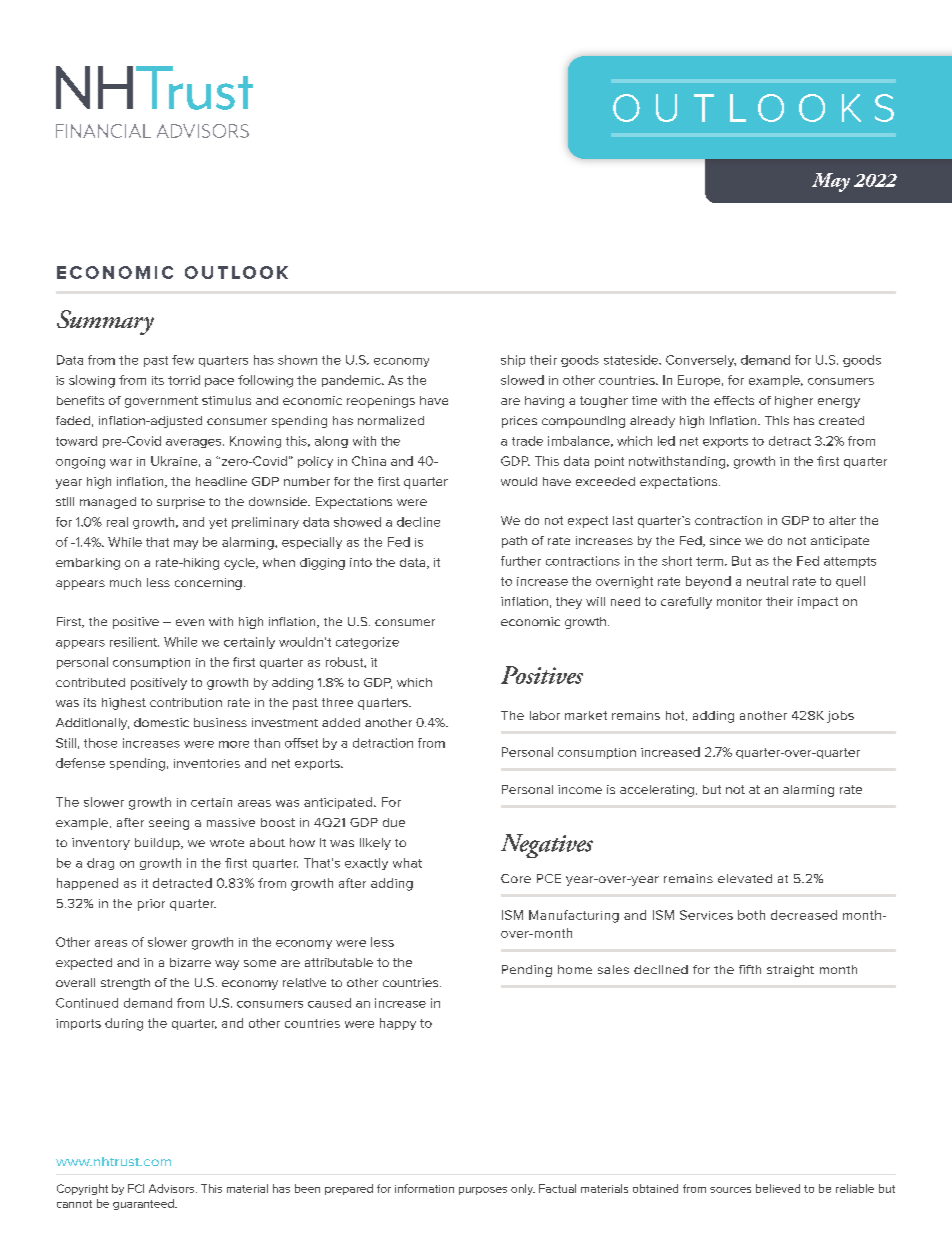 This screenshot has height=1233, width=952. Describe the element at coordinates (745, 878) in the screenshot. I see `elevated` at that location.
